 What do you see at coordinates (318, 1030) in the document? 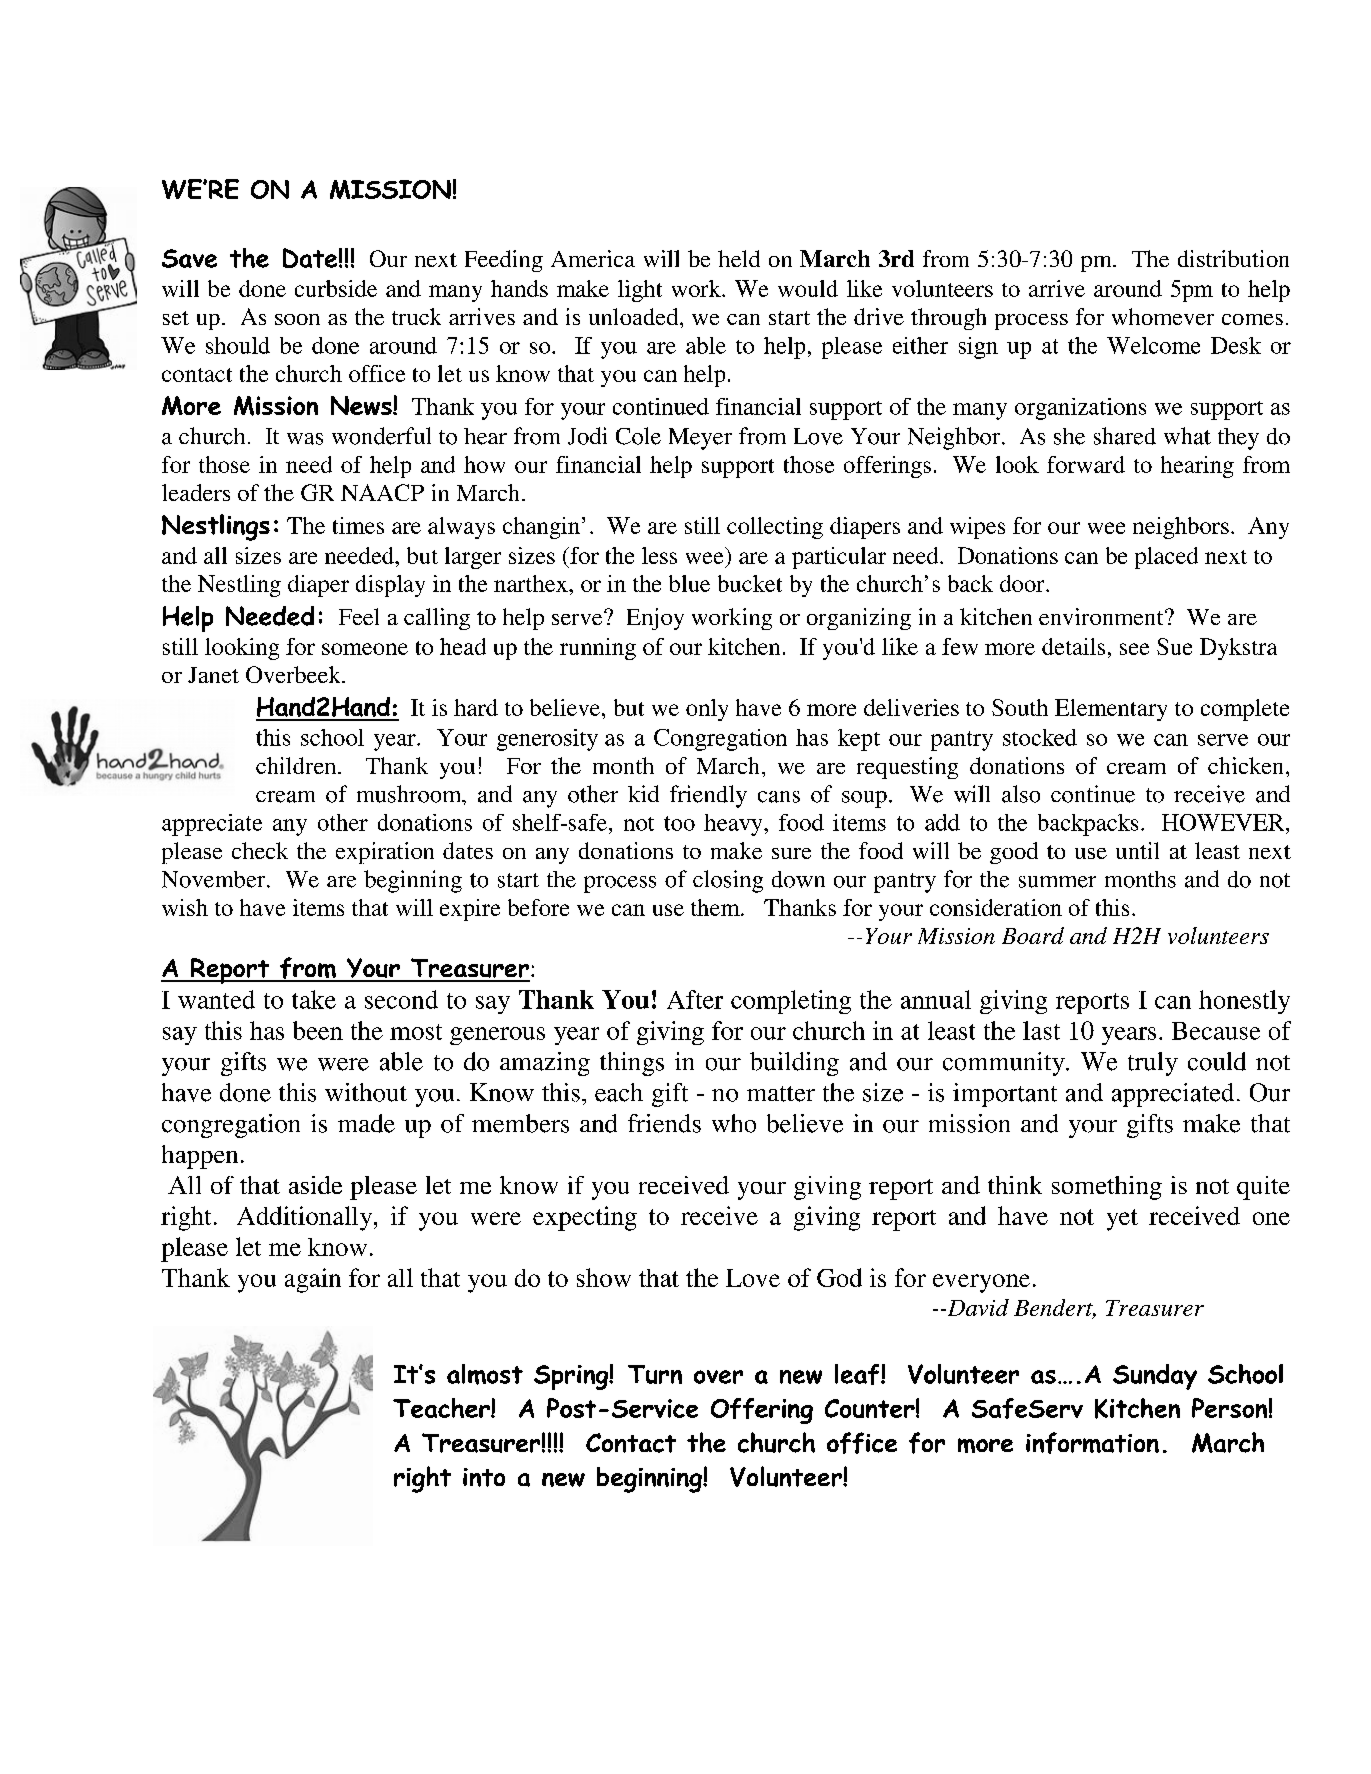
I see `been` at bounding box center [318, 1030].
